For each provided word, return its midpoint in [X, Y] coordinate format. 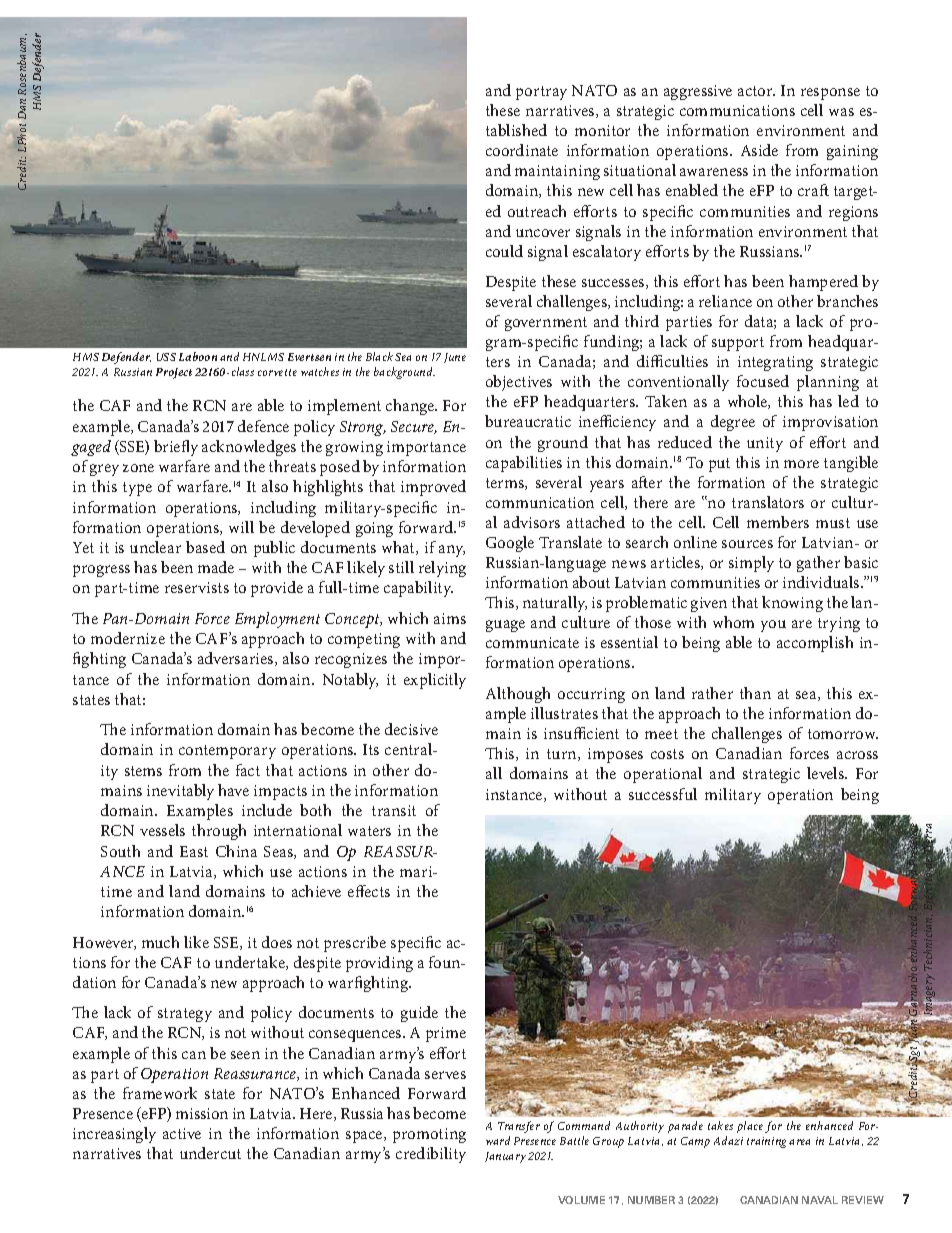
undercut [210, 1153]
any [452, 551]
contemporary [227, 752]
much [160, 942]
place [750, 1127]
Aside [759, 150]
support [738, 344]
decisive [411, 729]
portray [541, 93]
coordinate [522, 150]
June [455, 358]
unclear [155, 547]
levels [827, 773]
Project [174, 373]
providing [379, 964]
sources [747, 544]
